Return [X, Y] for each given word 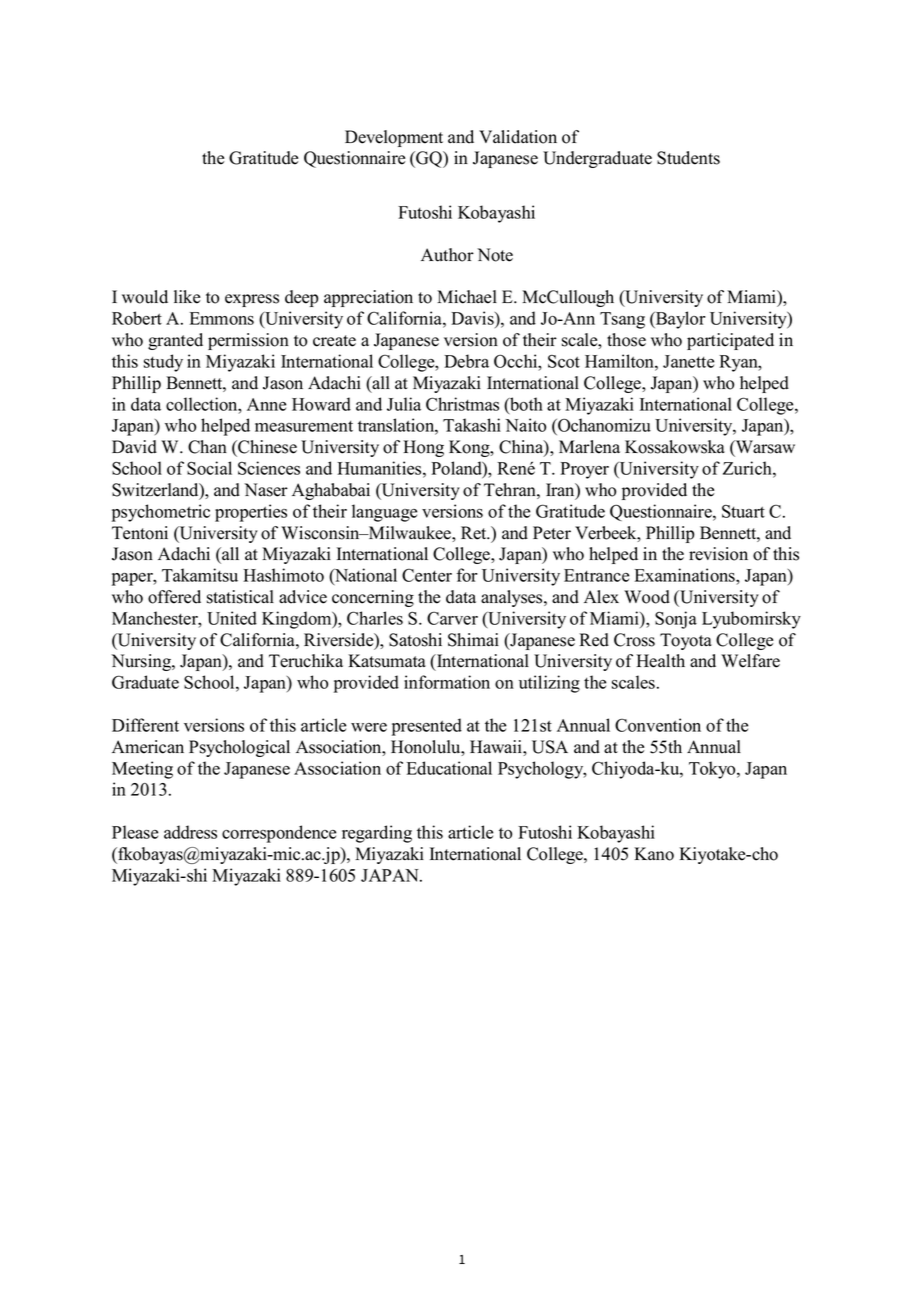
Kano [654, 854]
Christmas [462, 404]
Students [688, 158]
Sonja [676, 620]
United [232, 618]
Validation [518, 137]
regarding [377, 834]
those [626, 340]
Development [394, 138]
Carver [452, 618]
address [190, 832]
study [163, 363]
